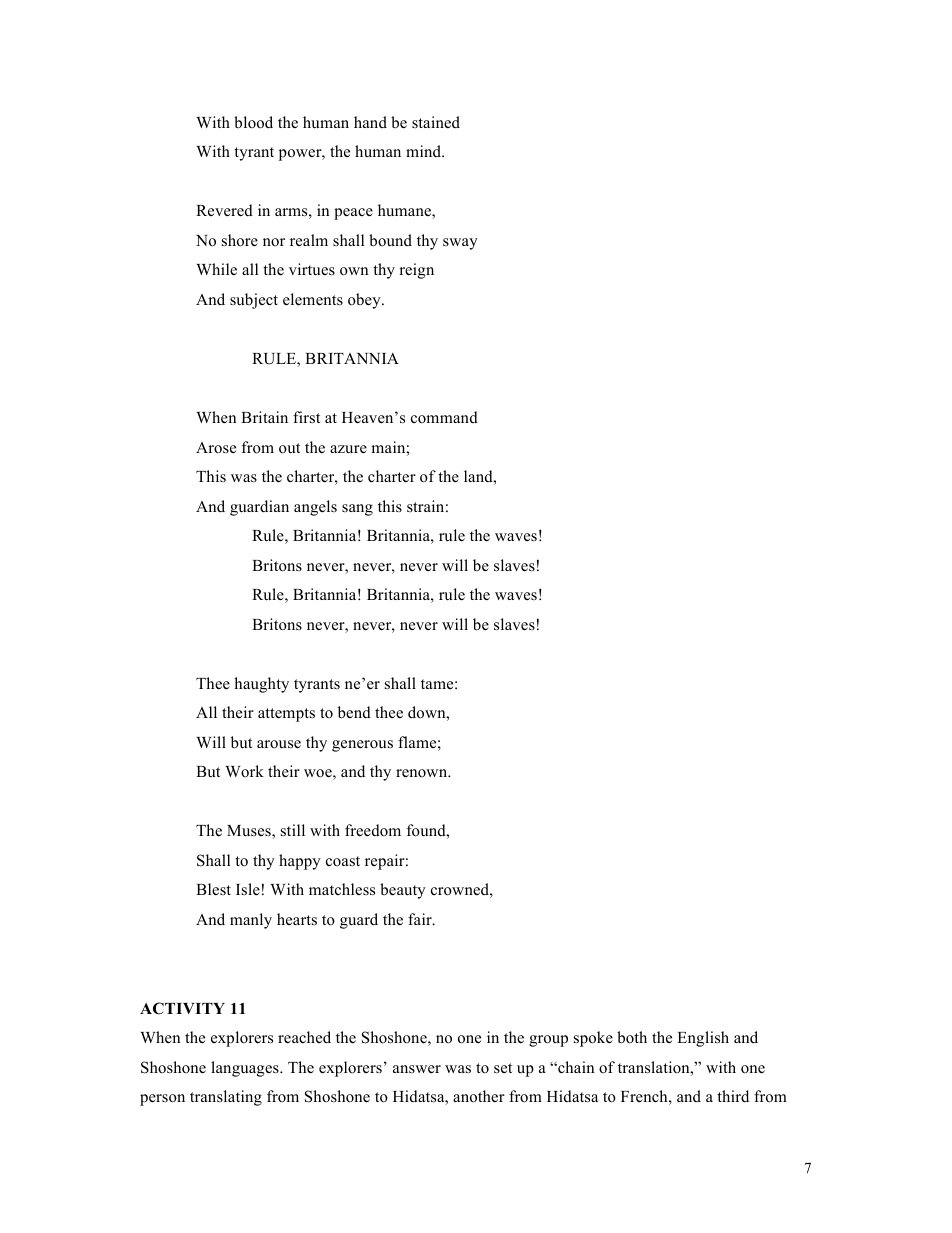 The height and width of the screenshot is (1233, 952). Describe the element at coordinates (444, 417) in the screenshot. I see `command` at that location.
